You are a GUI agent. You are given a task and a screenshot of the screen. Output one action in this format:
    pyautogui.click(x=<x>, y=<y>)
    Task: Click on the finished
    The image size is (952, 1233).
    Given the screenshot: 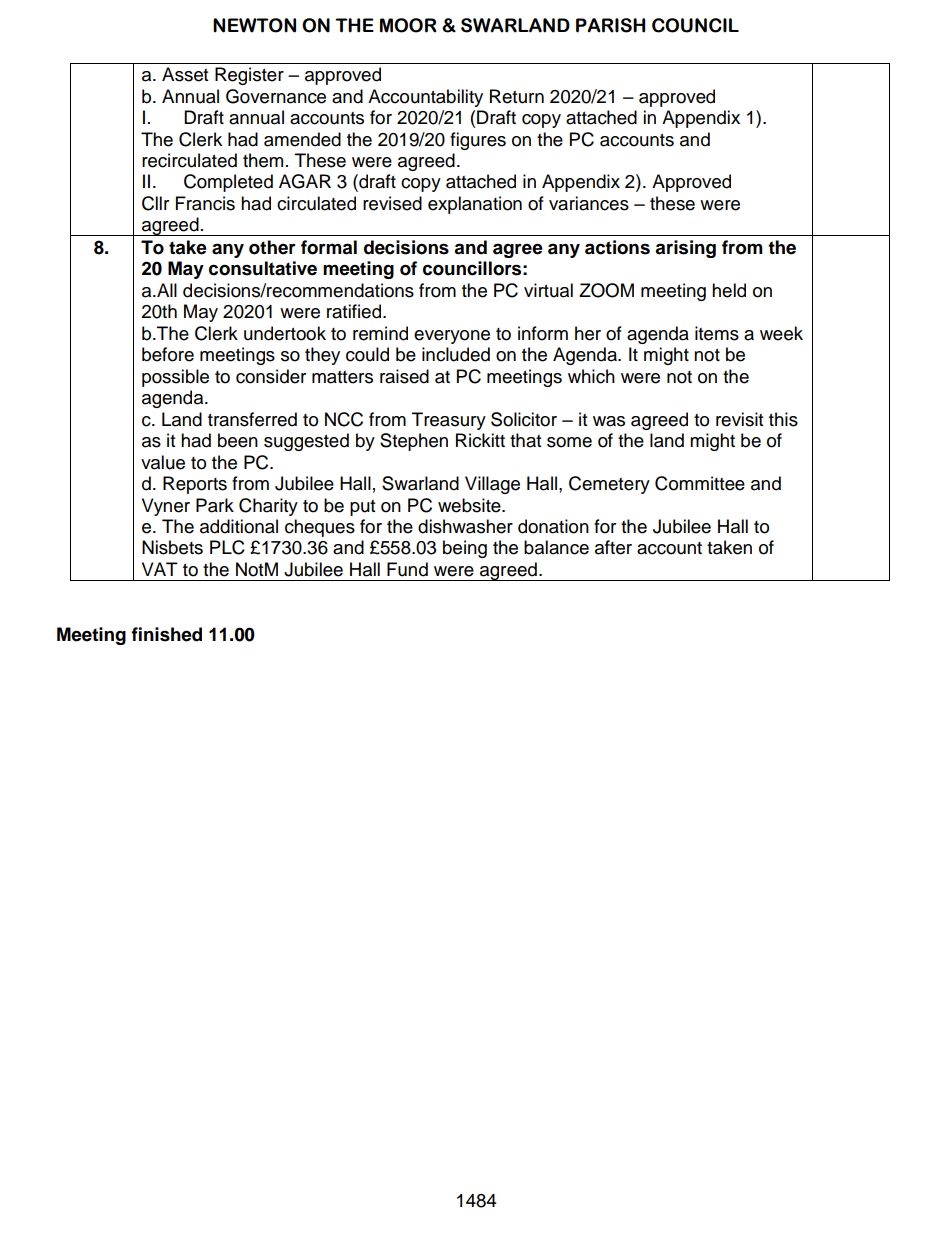 What is the action you would take?
    pyautogui.click(x=166, y=634)
